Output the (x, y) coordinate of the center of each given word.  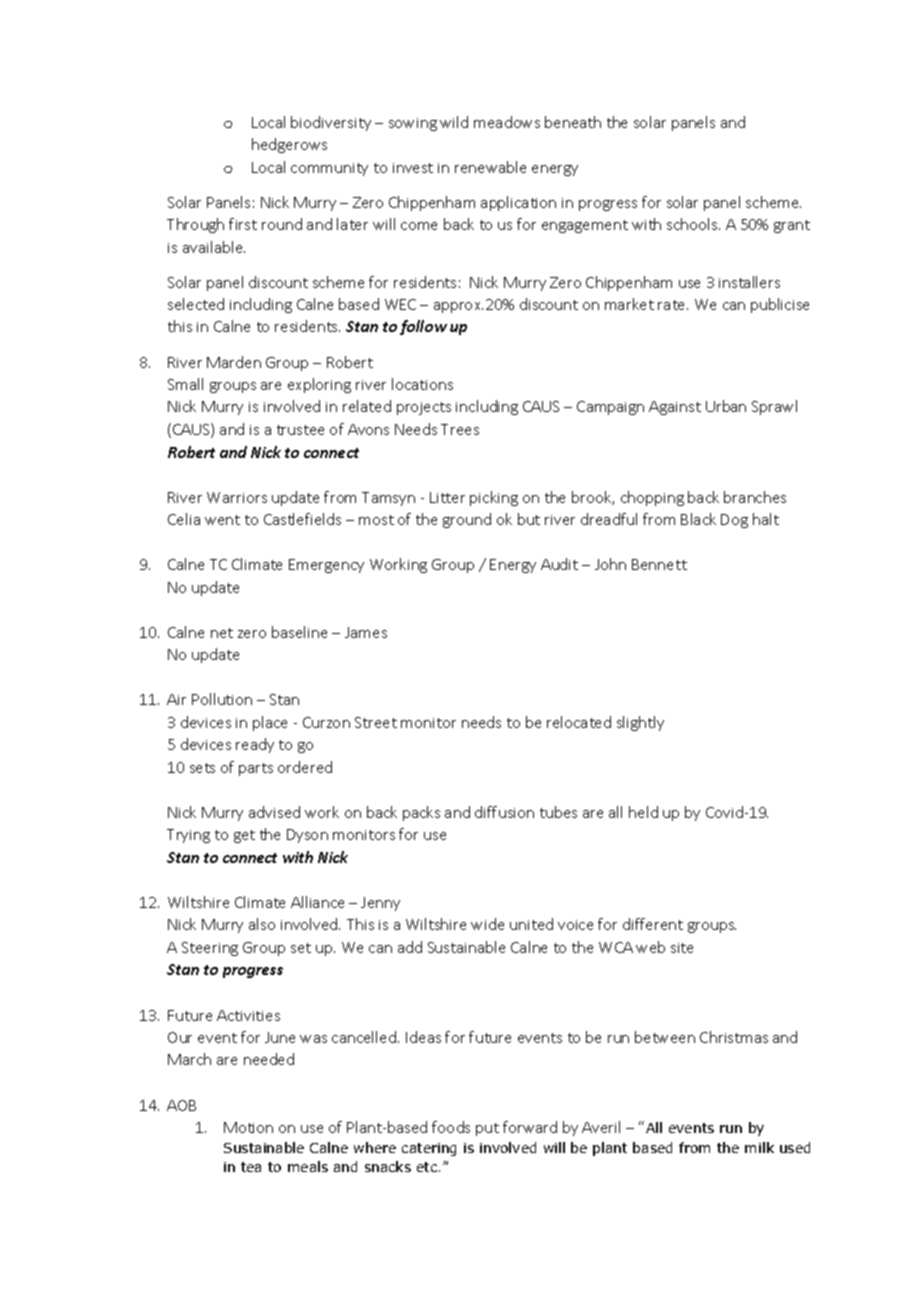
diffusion (504, 812)
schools (693, 224)
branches (755, 497)
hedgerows (289, 145)
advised (274, 812)
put (487, 1129)
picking (494, 498)
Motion (248, 1127)
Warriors (237, 497)
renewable (490, 167)
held (643, 812)
